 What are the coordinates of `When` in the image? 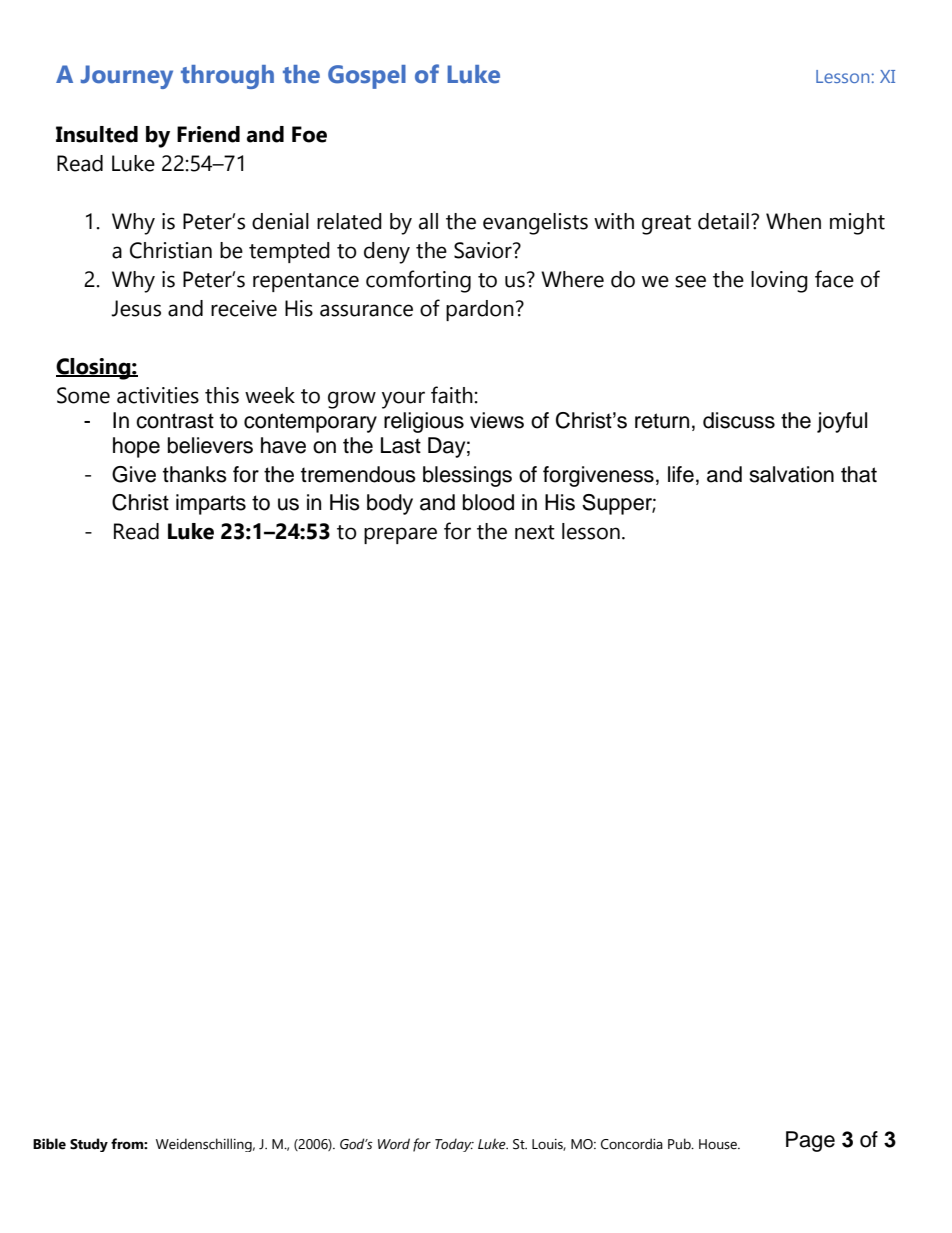 It's located at (793, 221).
